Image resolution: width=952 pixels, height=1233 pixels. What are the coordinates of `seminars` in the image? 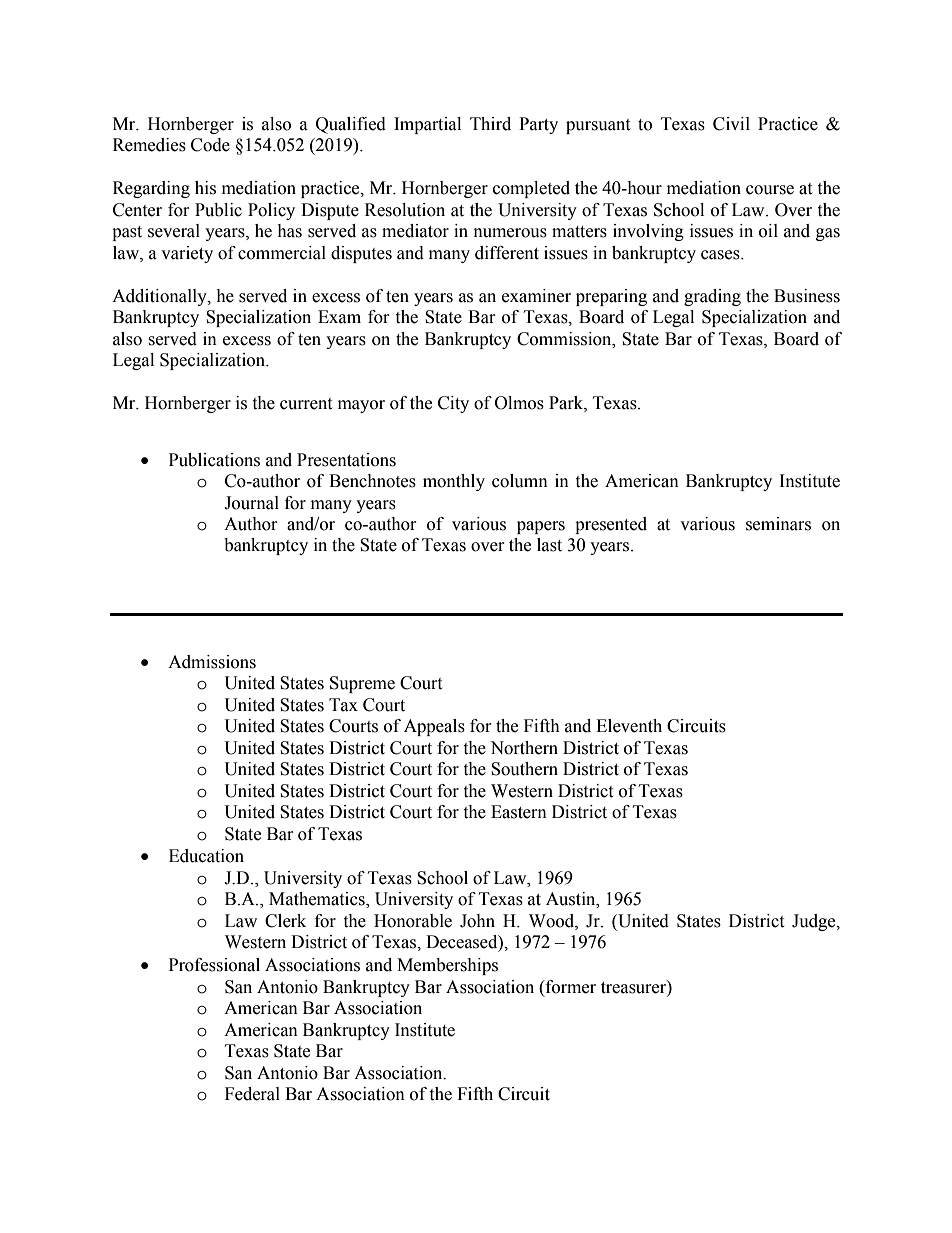 It's located at (778, 524).
